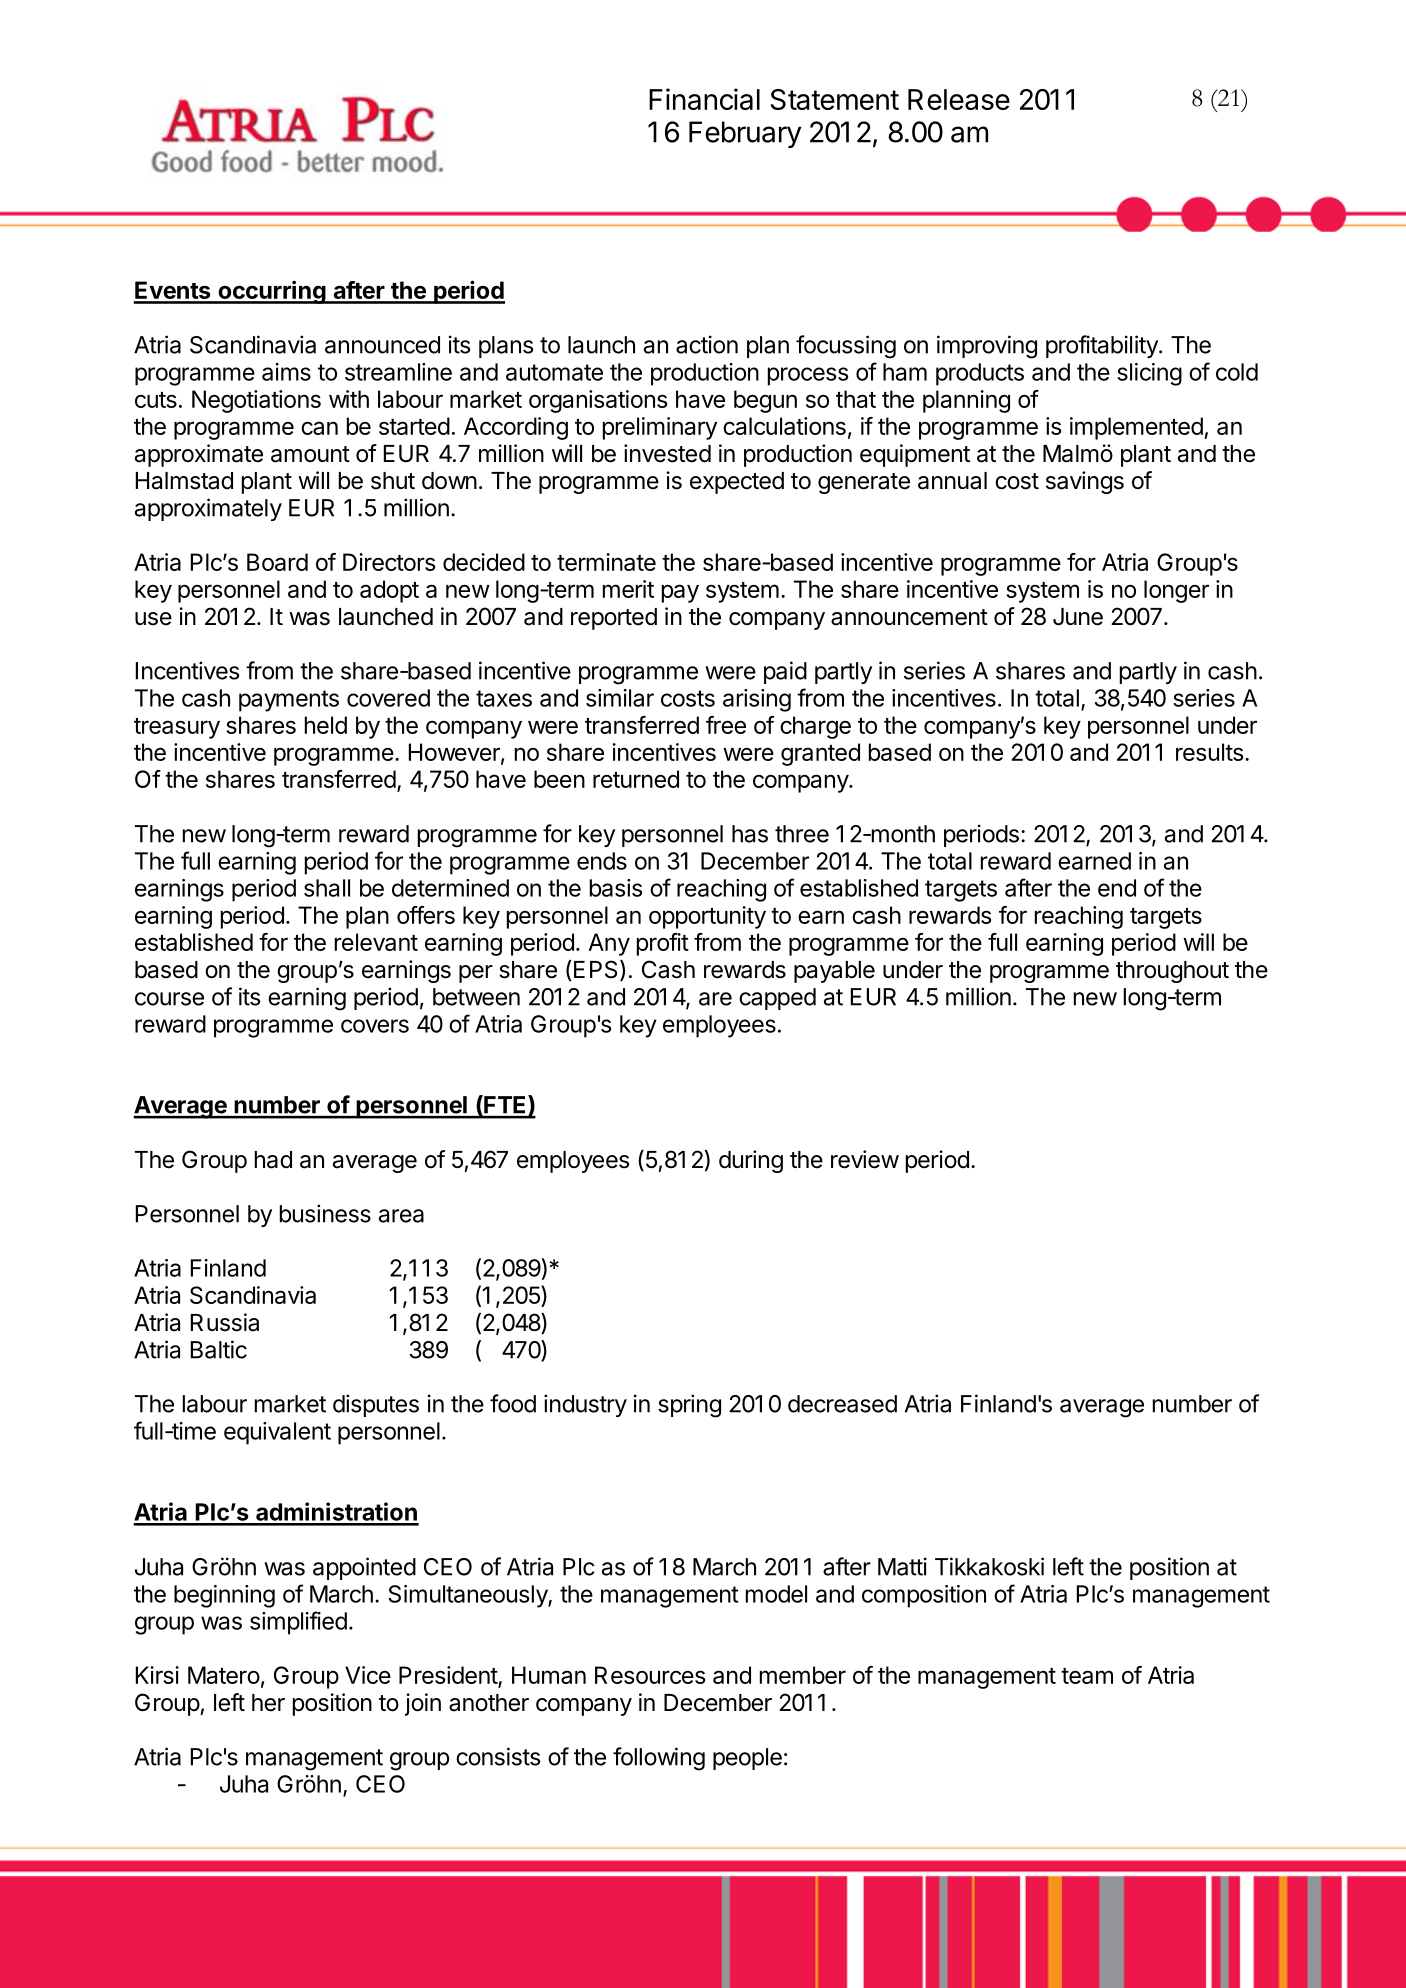 The height and width of the page is (1988, 1406). I want to click on invested, so click(667, 453).
